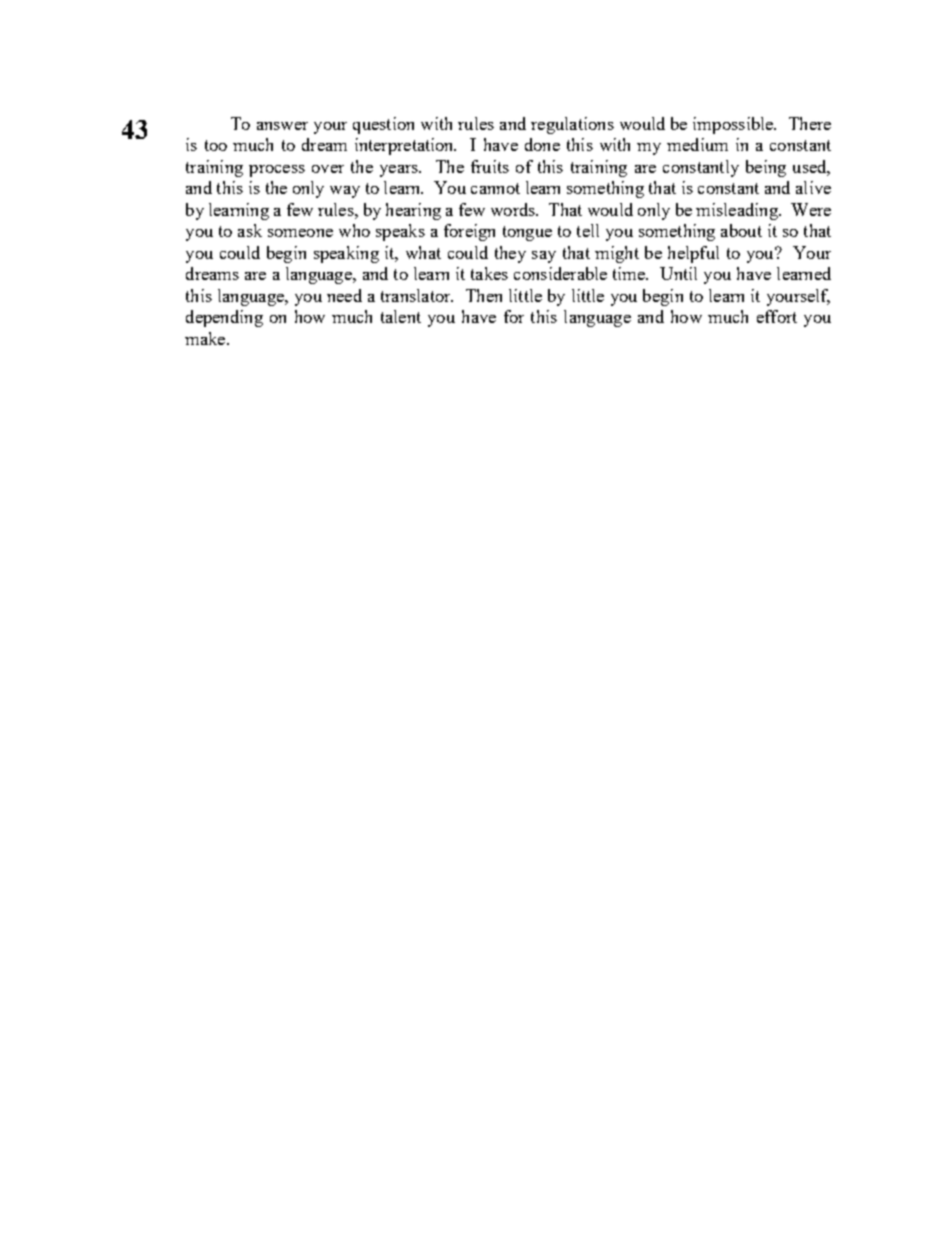 This screenshot has width=952, height=1233. Describe the element at coordinates (572, 125) in the screenshot. I see `regulations` at that location.
